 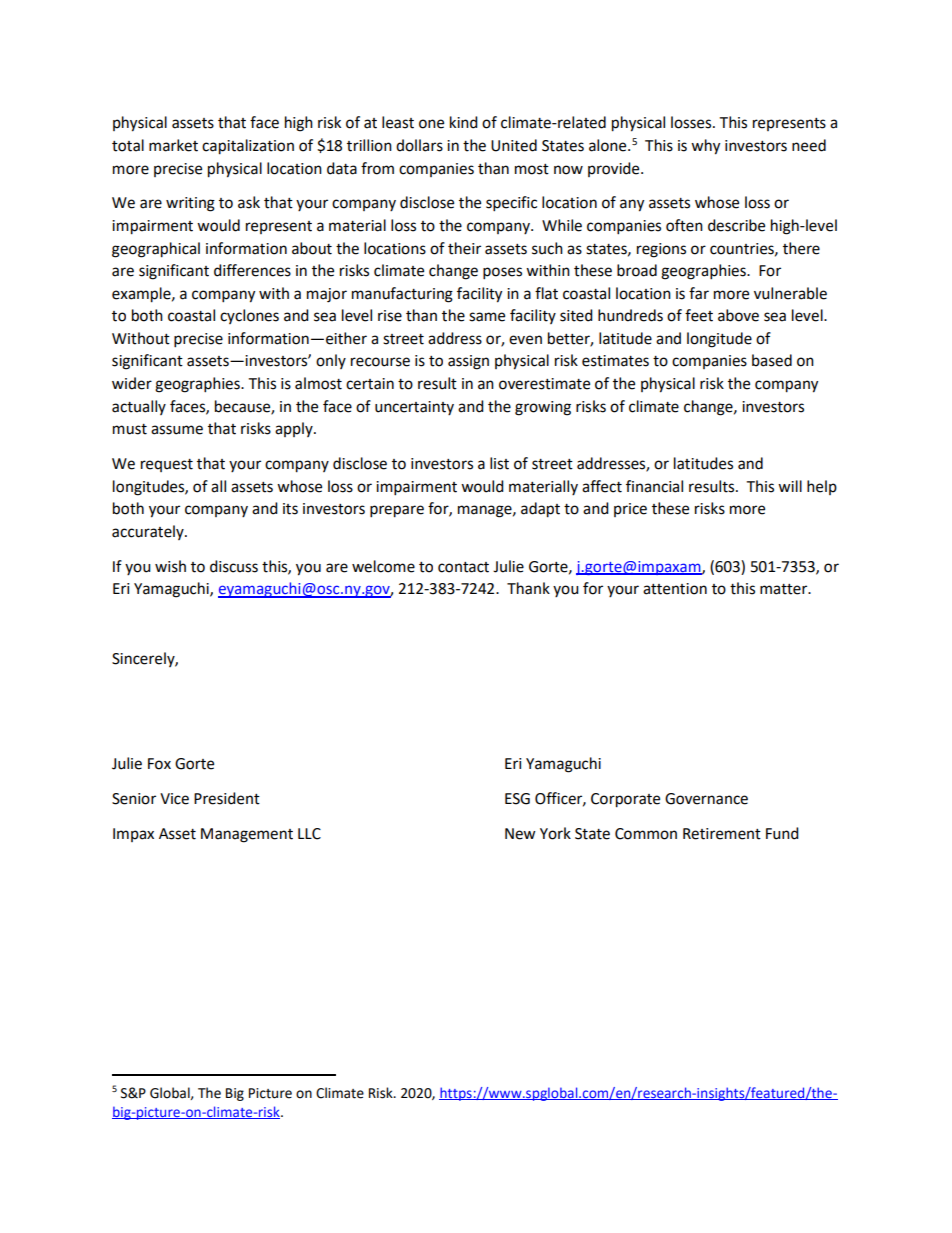 I want to click on based, so click(x=772, y=360).
